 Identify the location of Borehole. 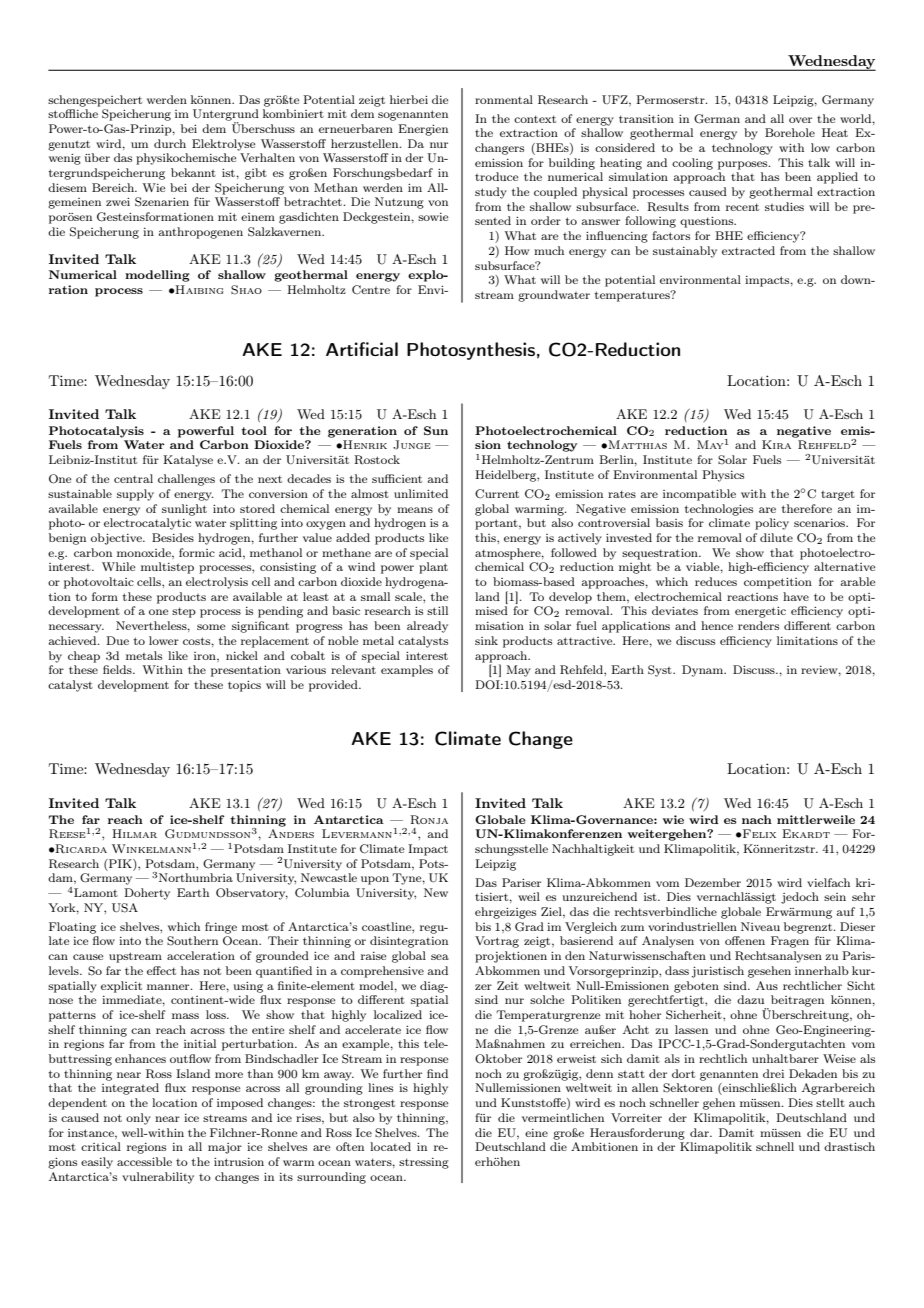
(790, 132).
